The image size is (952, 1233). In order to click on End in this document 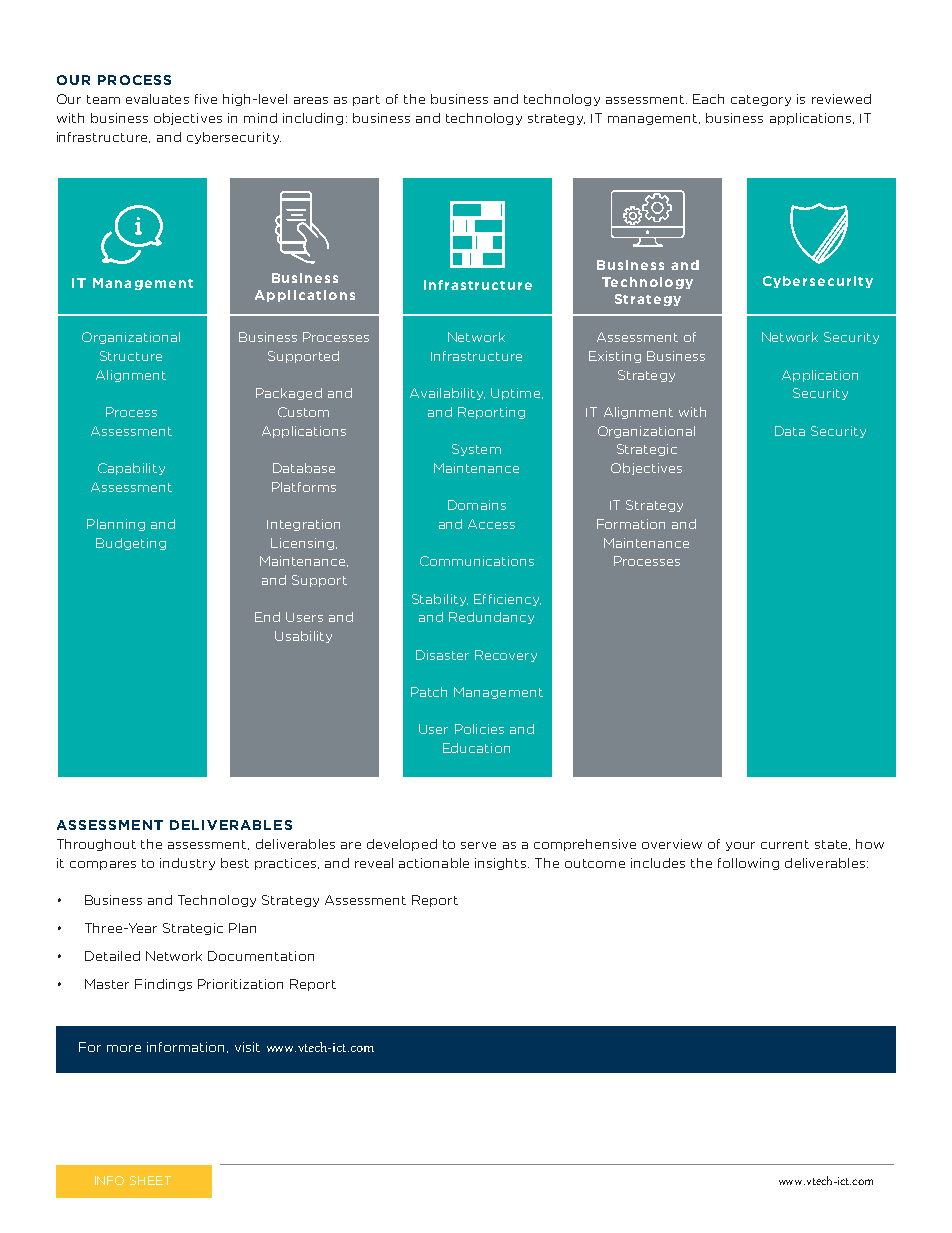, I will do `click(267, 617)`.
